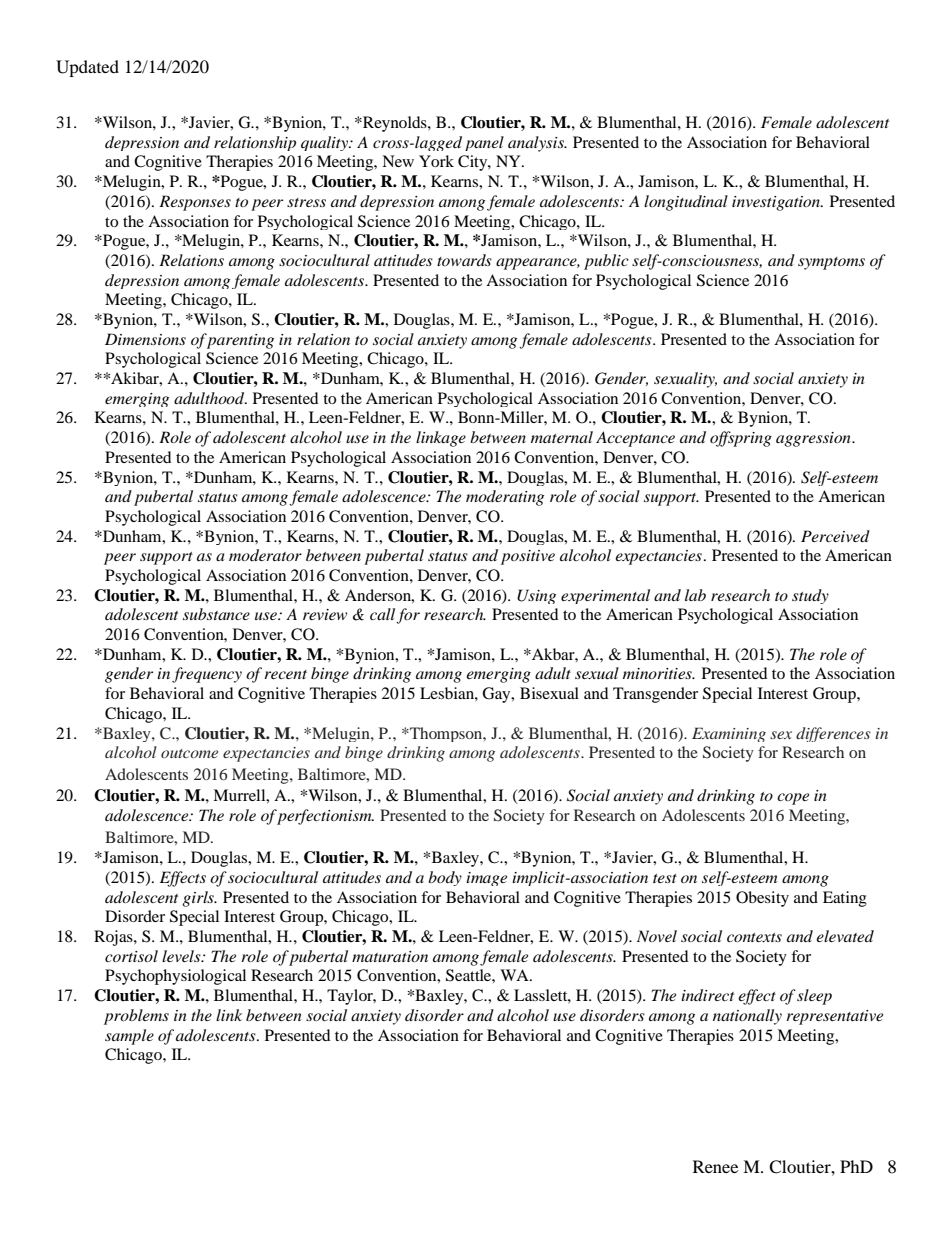 The image size is (952, 1233). I want to click on body, so click(445, 878).
